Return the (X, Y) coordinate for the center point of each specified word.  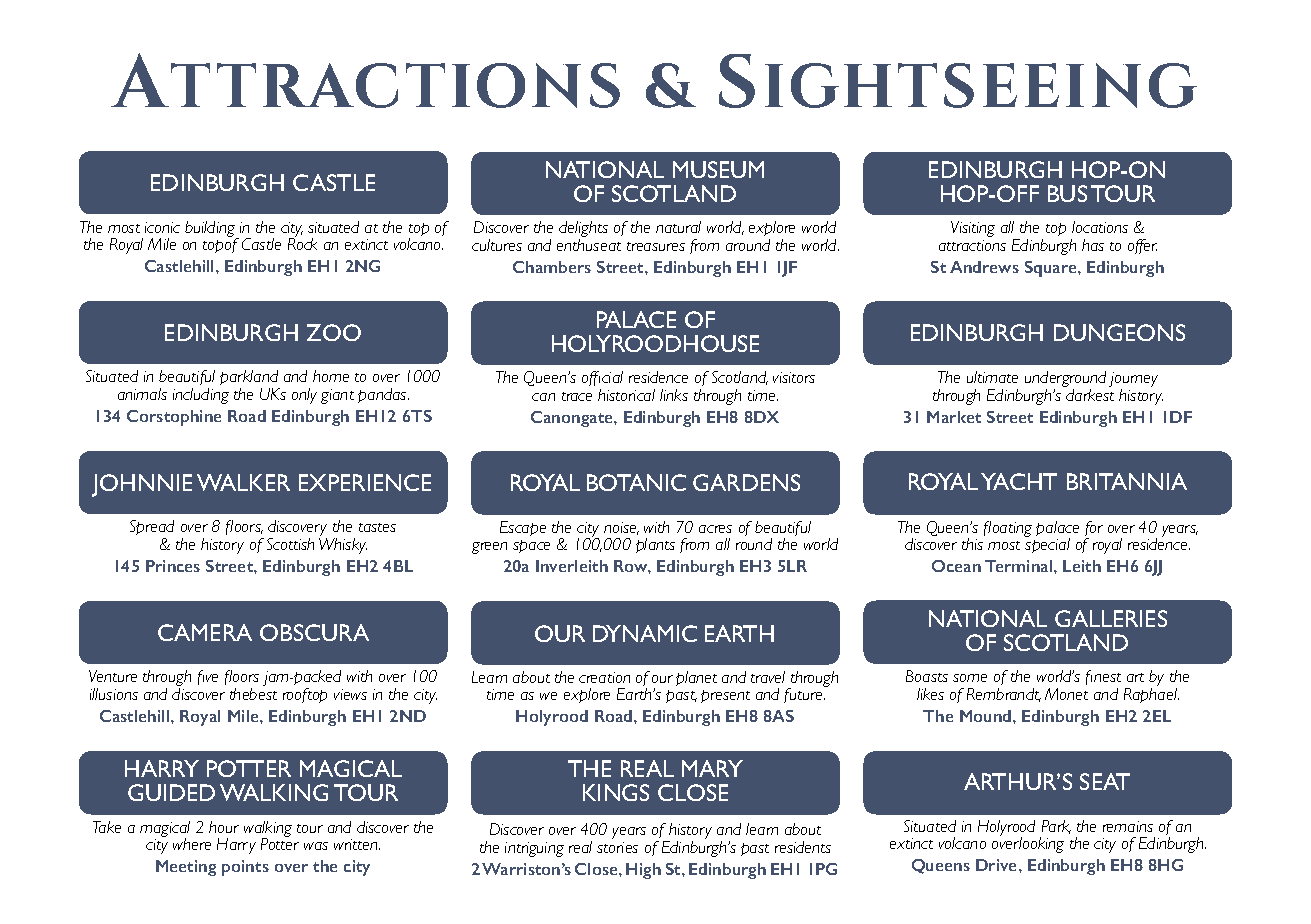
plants (655, 545)
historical (626, 395)
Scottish (290, 544)
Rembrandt (1004, 695)
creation (604, 677)
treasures (656, 246)
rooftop (305, 695)
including (201, 396)
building (211, 230)
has (1093, 245)
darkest (1090, 395)
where (192, 844)
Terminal (1020, 566)
